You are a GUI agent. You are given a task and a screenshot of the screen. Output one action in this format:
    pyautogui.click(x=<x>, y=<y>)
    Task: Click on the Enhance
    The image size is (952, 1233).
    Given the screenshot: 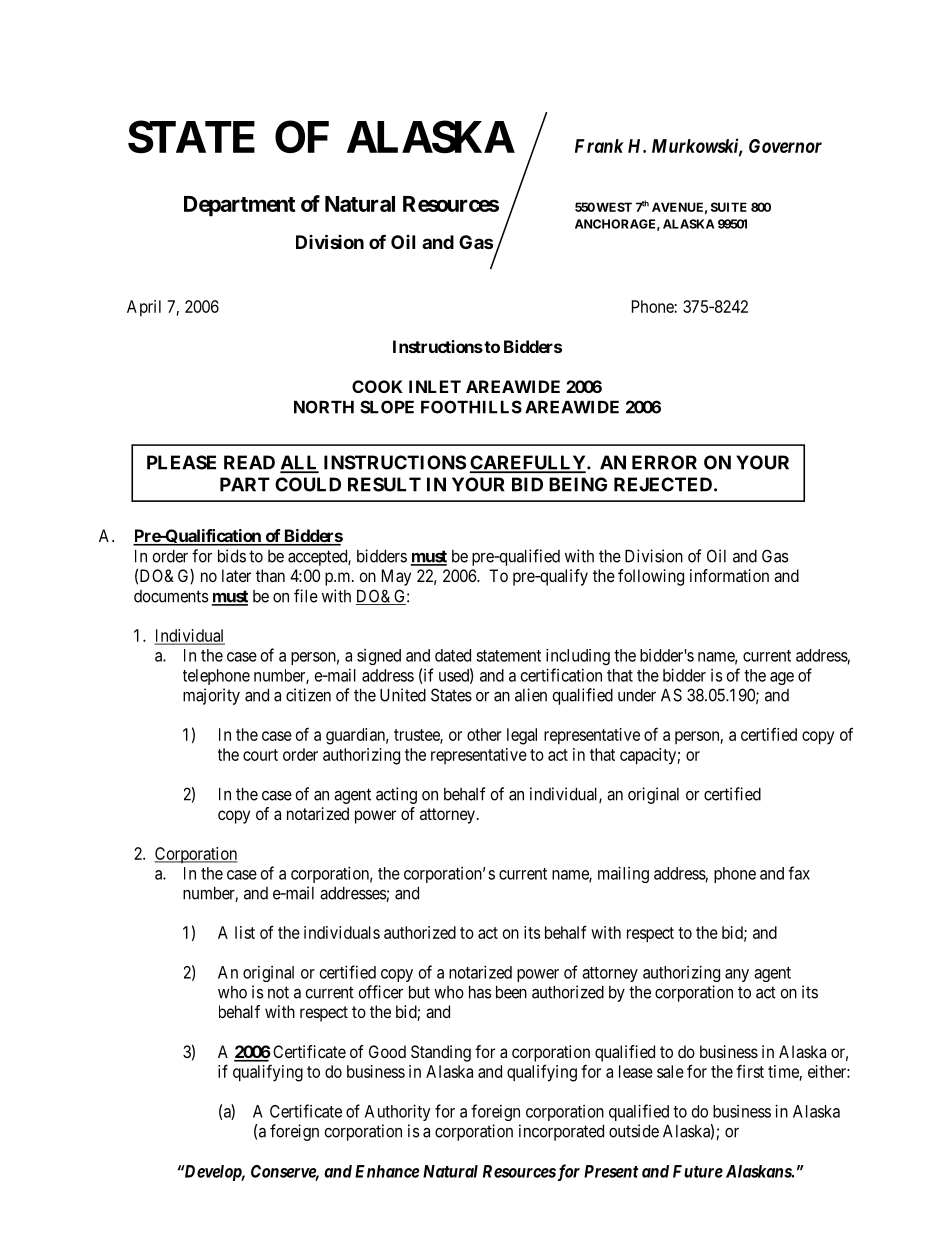 What is the action you would take?
    pyautogui.click(x=387, y=1171)
